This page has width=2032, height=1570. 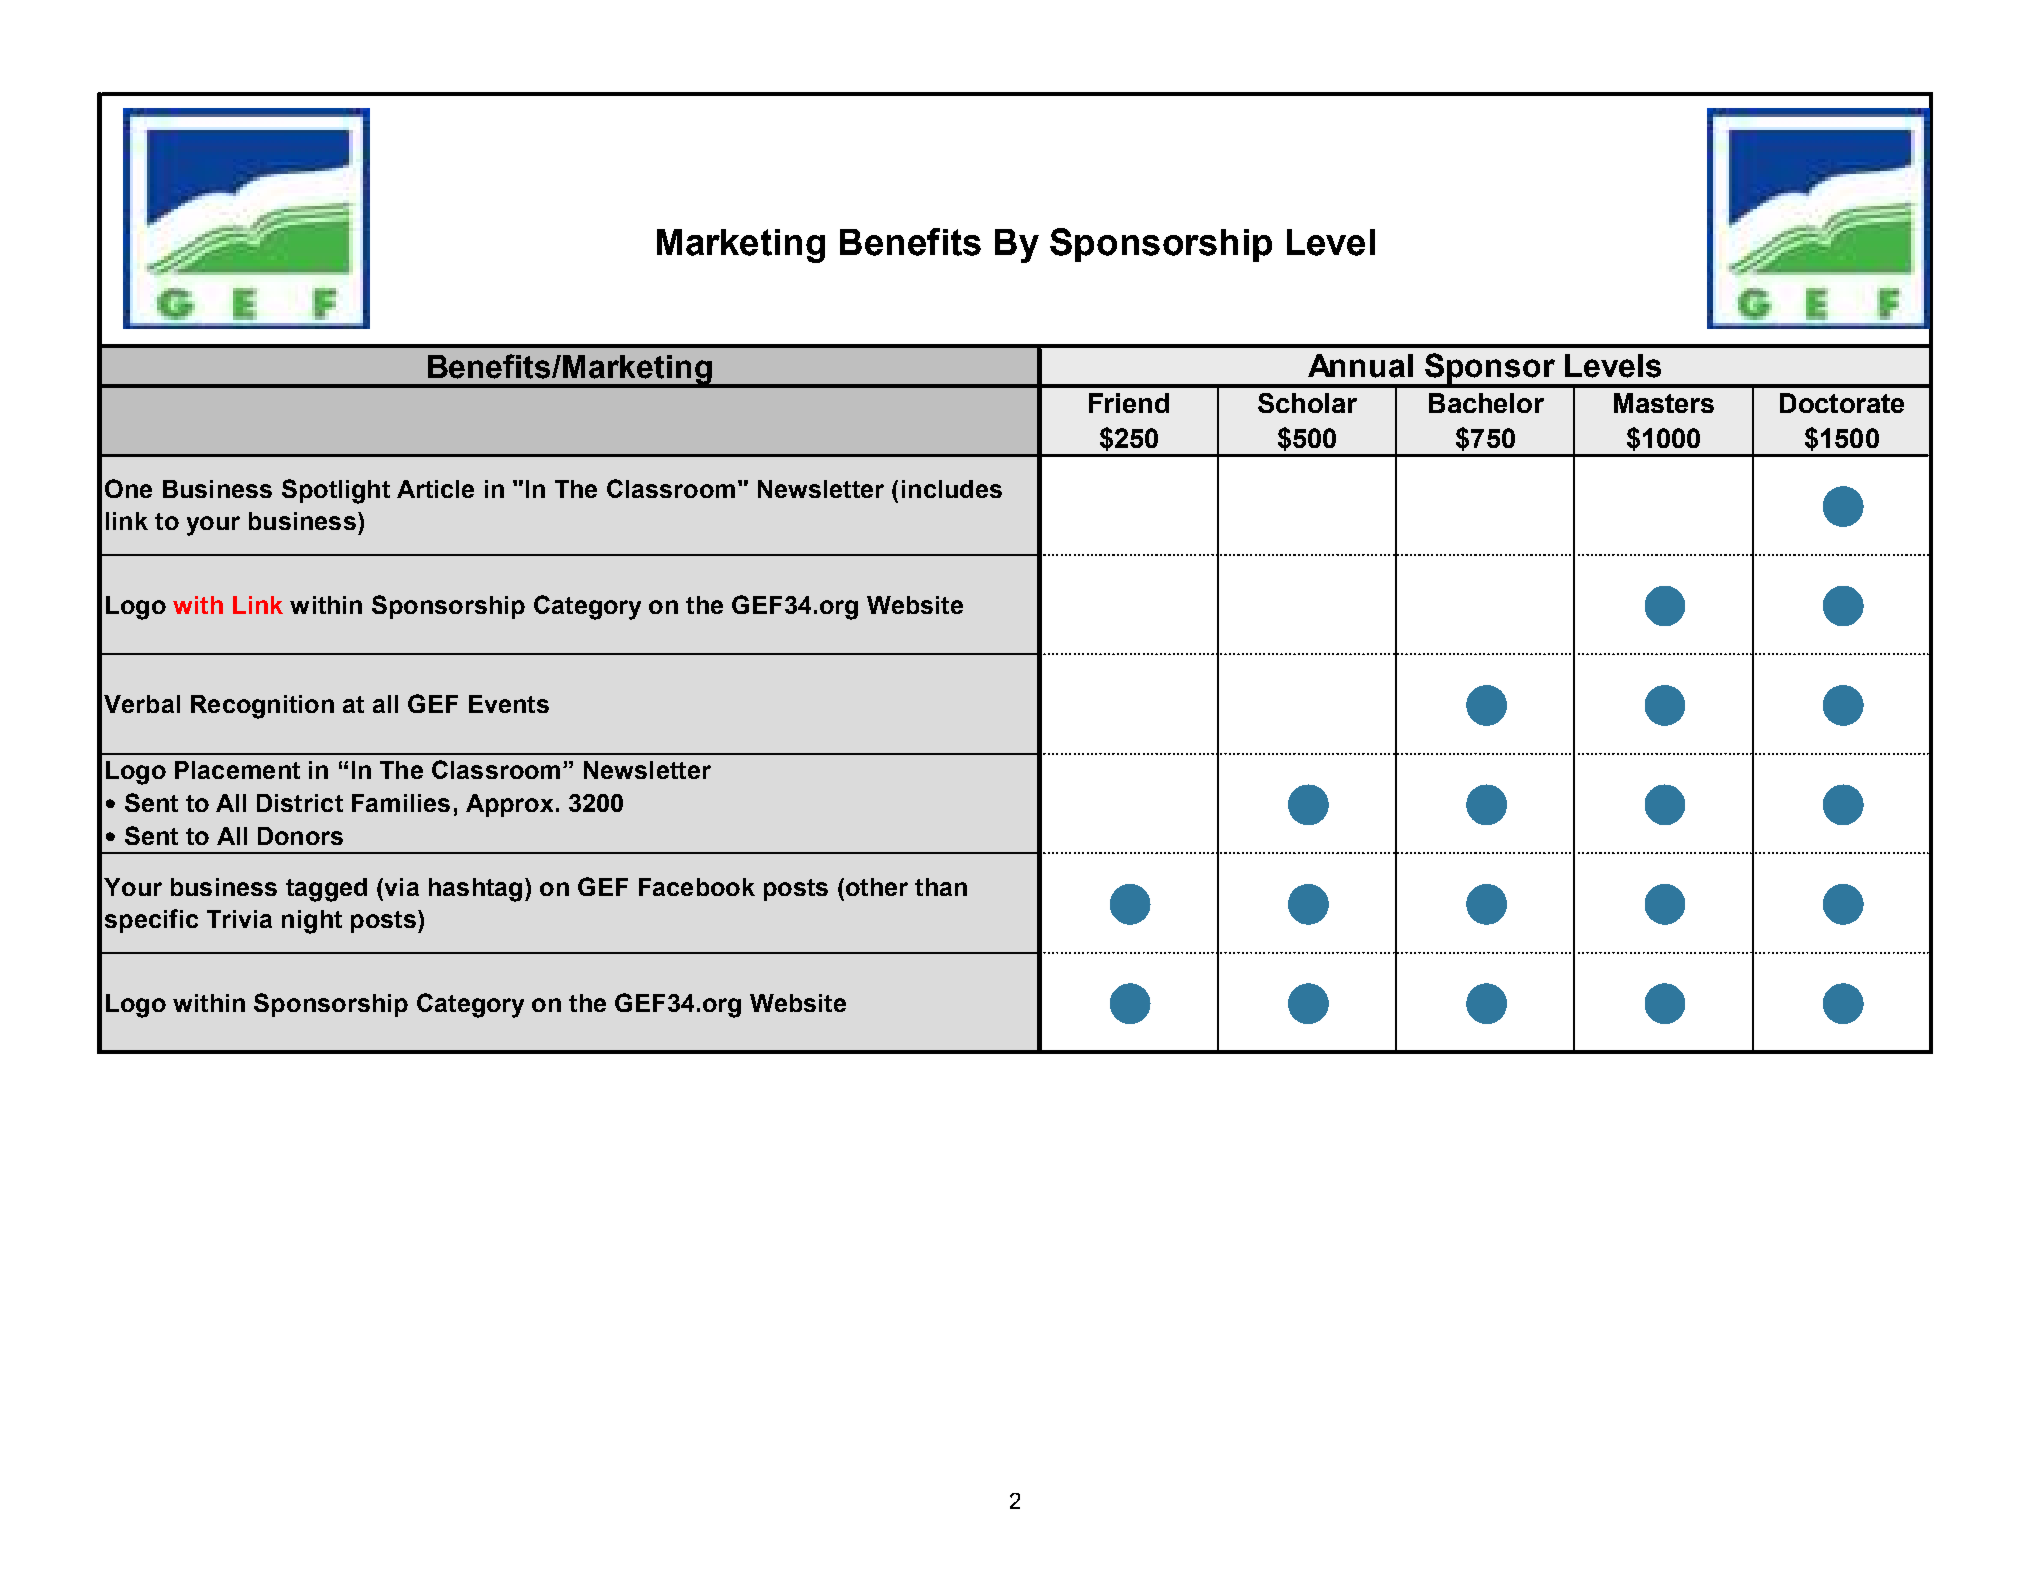 I want to click on than, so click(x=941, y=887).
